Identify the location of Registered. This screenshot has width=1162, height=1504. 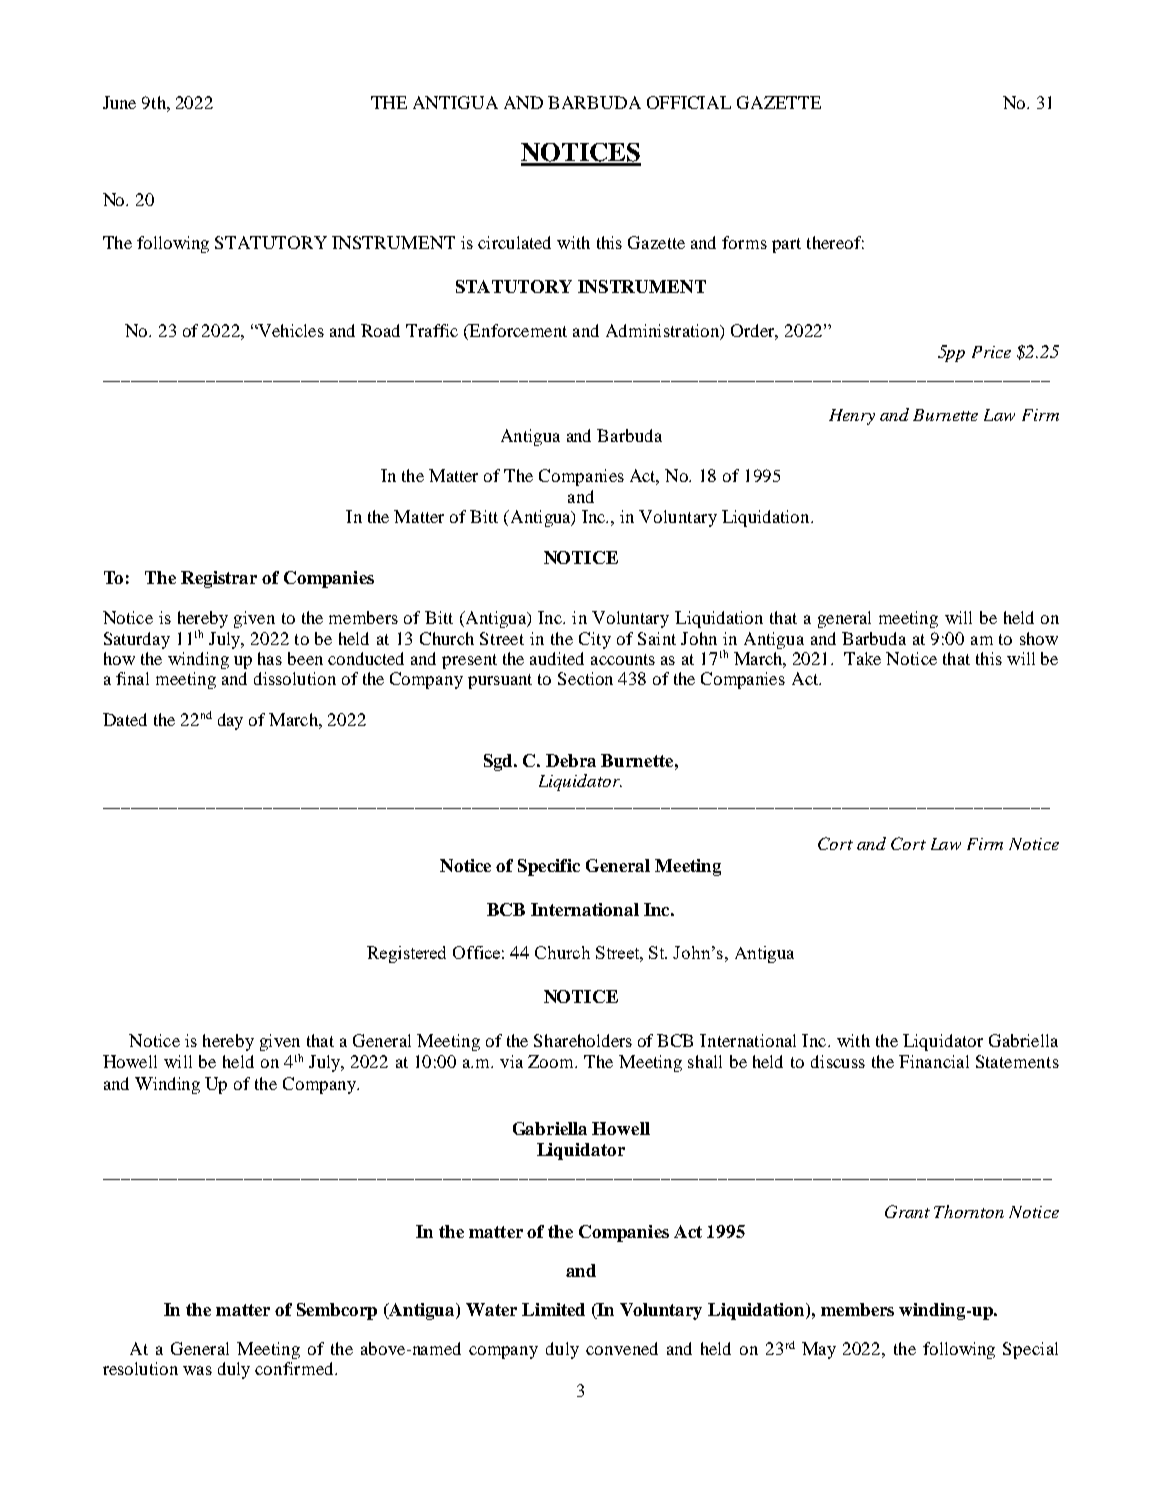
(406, 954).
